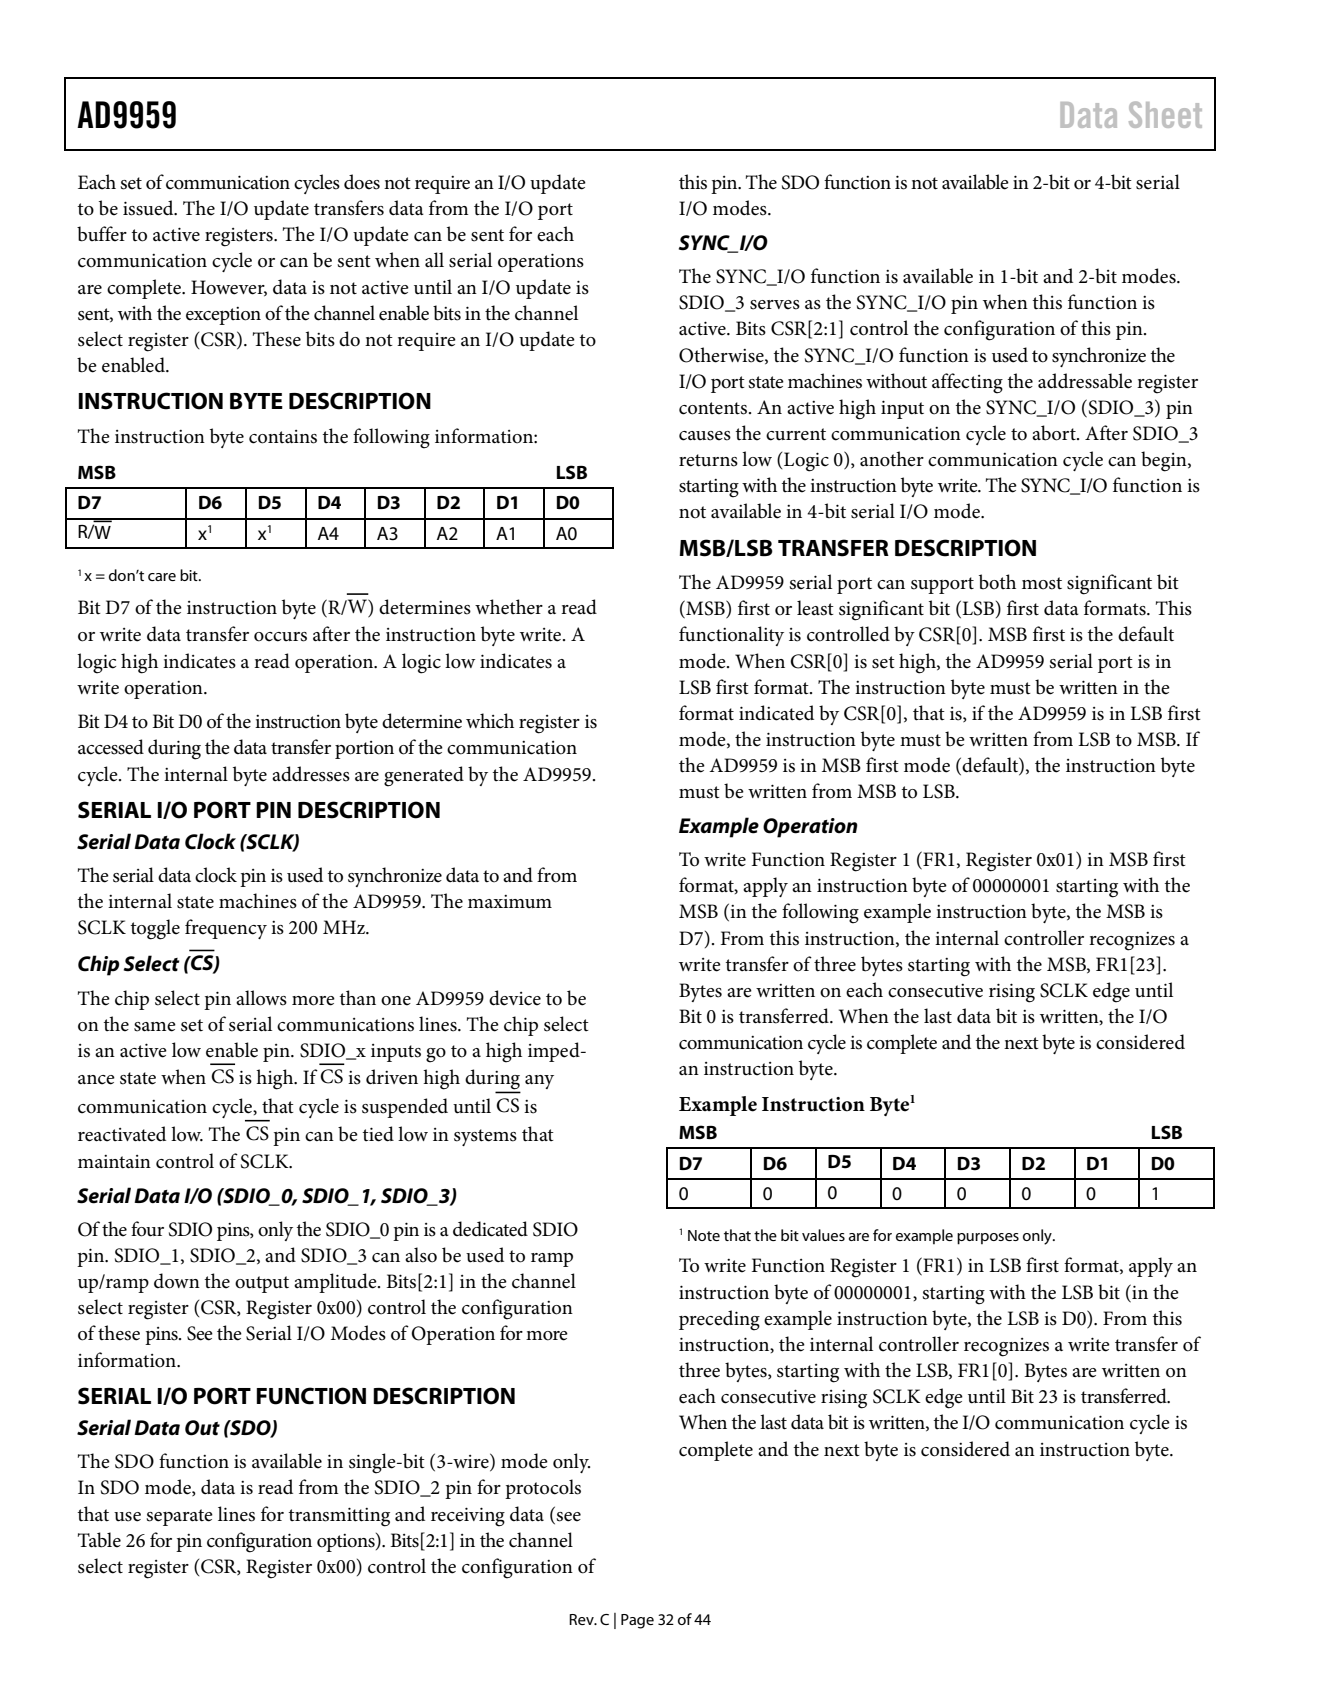 The height and width of the screenshot is (1707, 1319). Describe the element at coordinates (122, 1134) in the screenshot. I see `reactivated` at that location.
